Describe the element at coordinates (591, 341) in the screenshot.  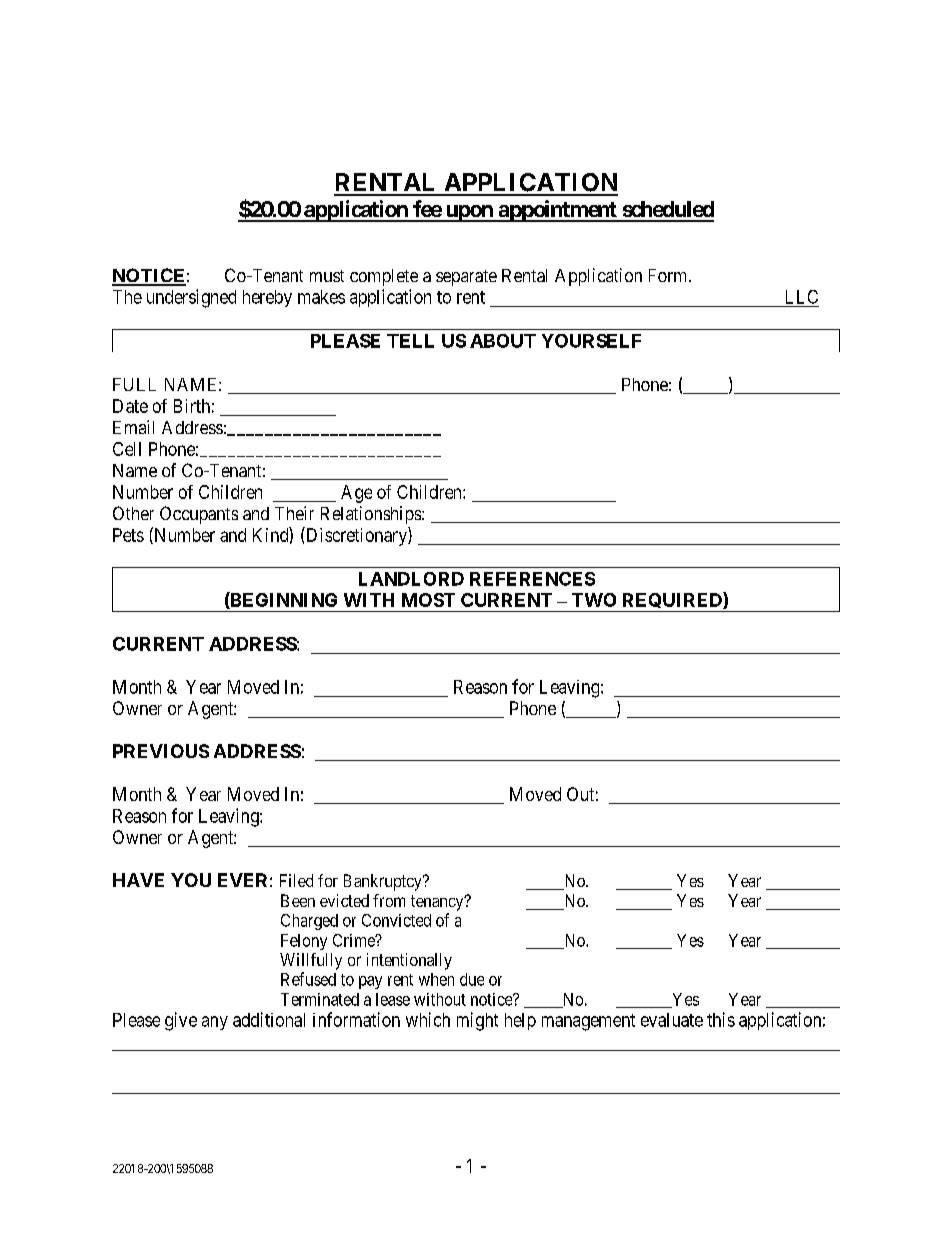
I see `YOURSELF` at that location.
